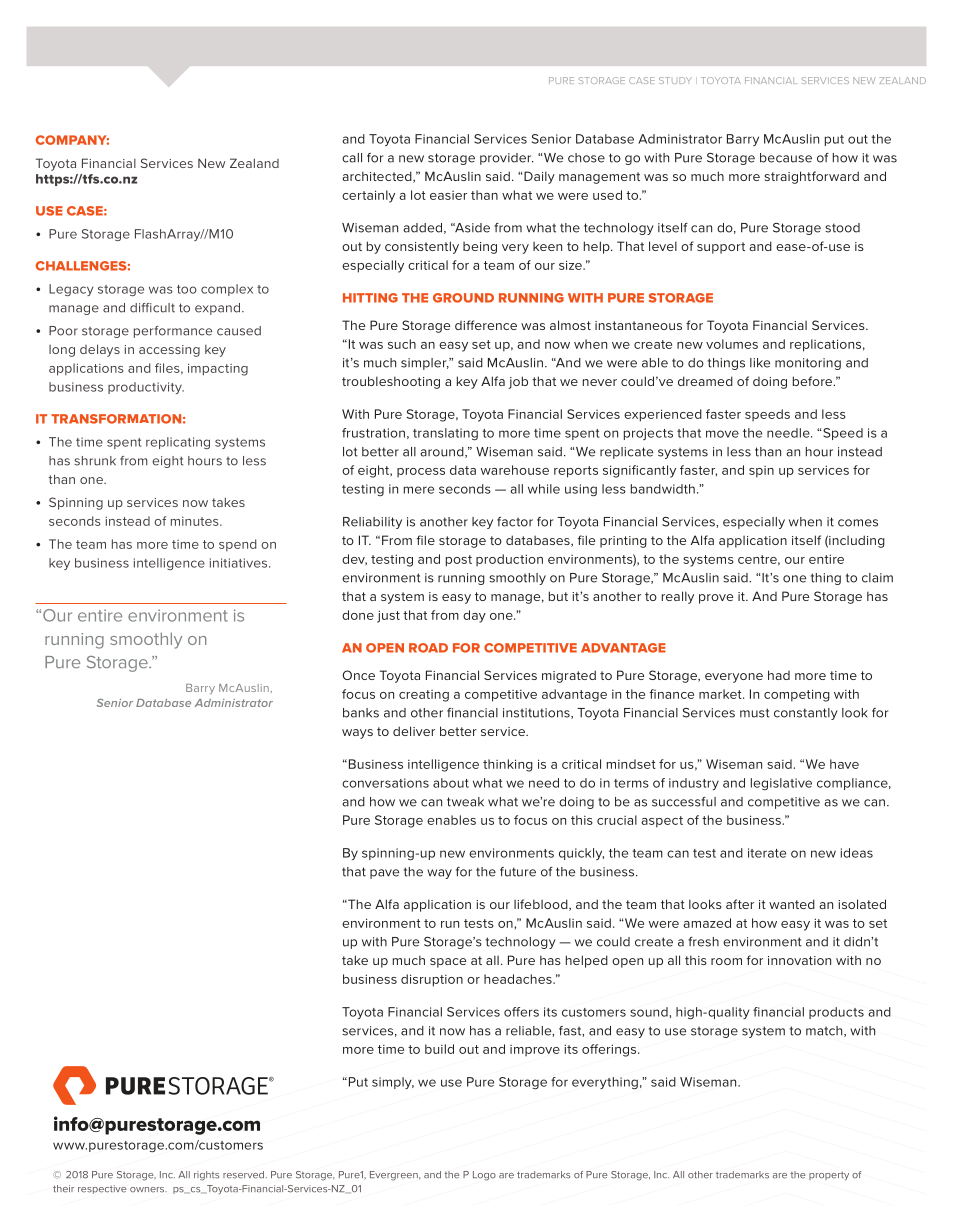  I want to click on legislative, so click(781, 784).
